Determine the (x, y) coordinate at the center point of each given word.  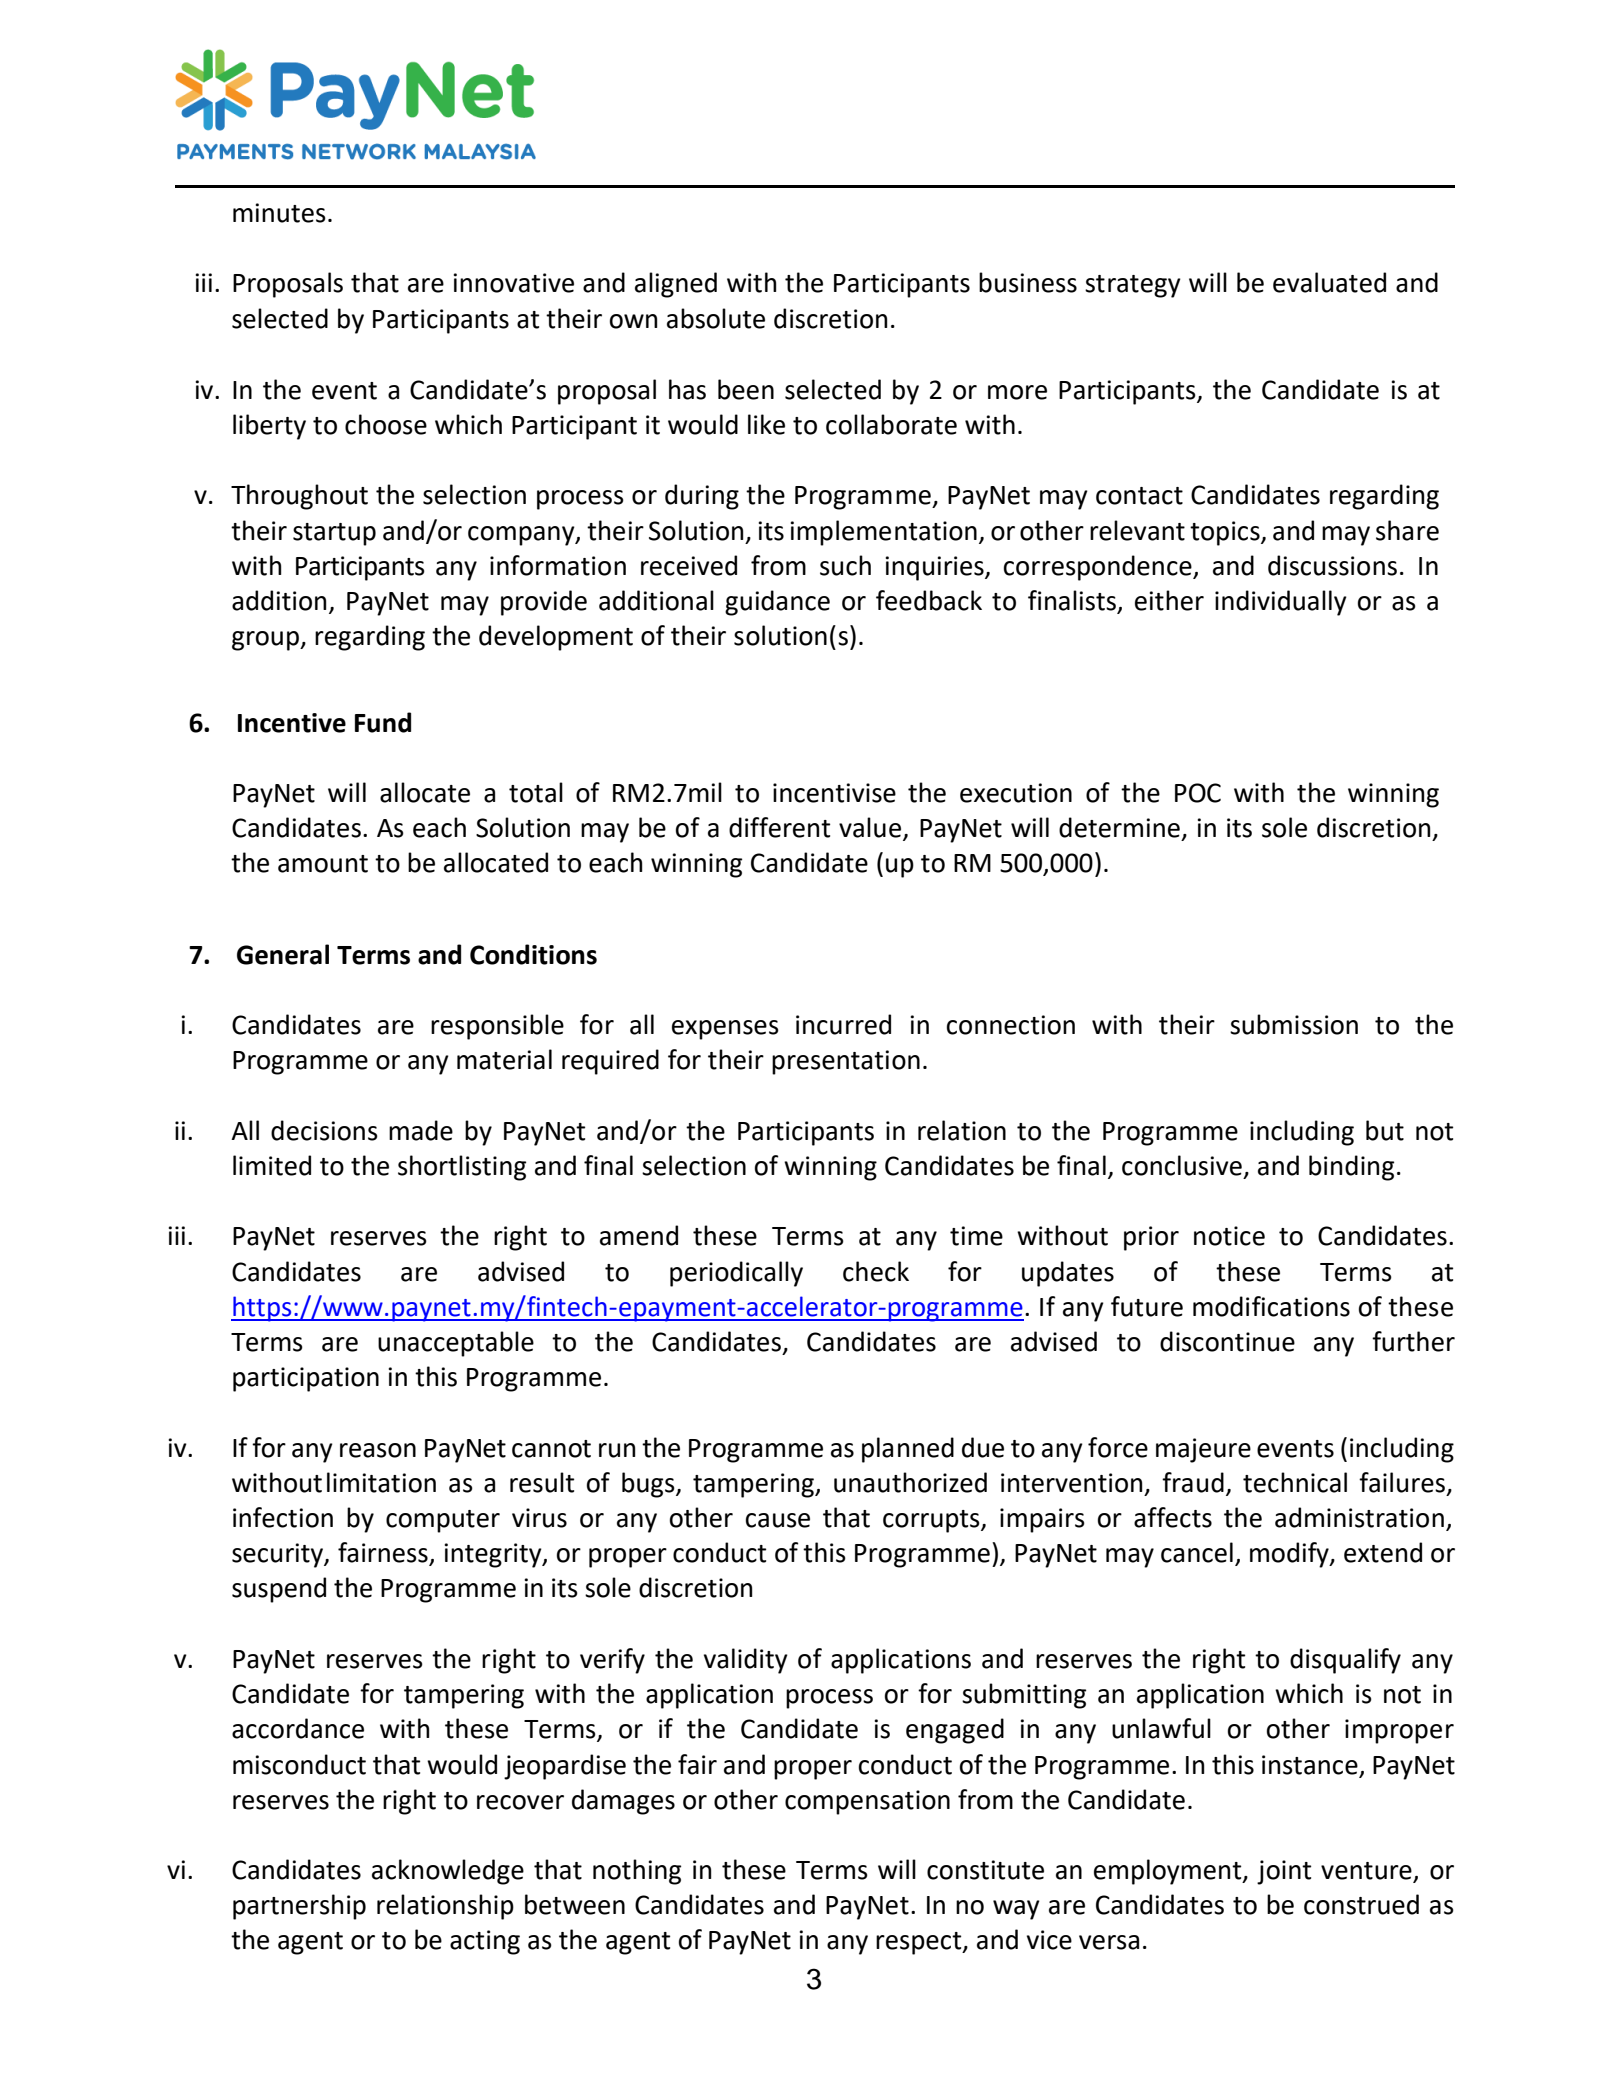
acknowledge (448, 1872)
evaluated (1329, 282)
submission (1294, 1024)
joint (1284, 1872)
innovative (513, 283)
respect (920, 1943)
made (421, 1130)
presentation (846, 1062)
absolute (716, 318)
